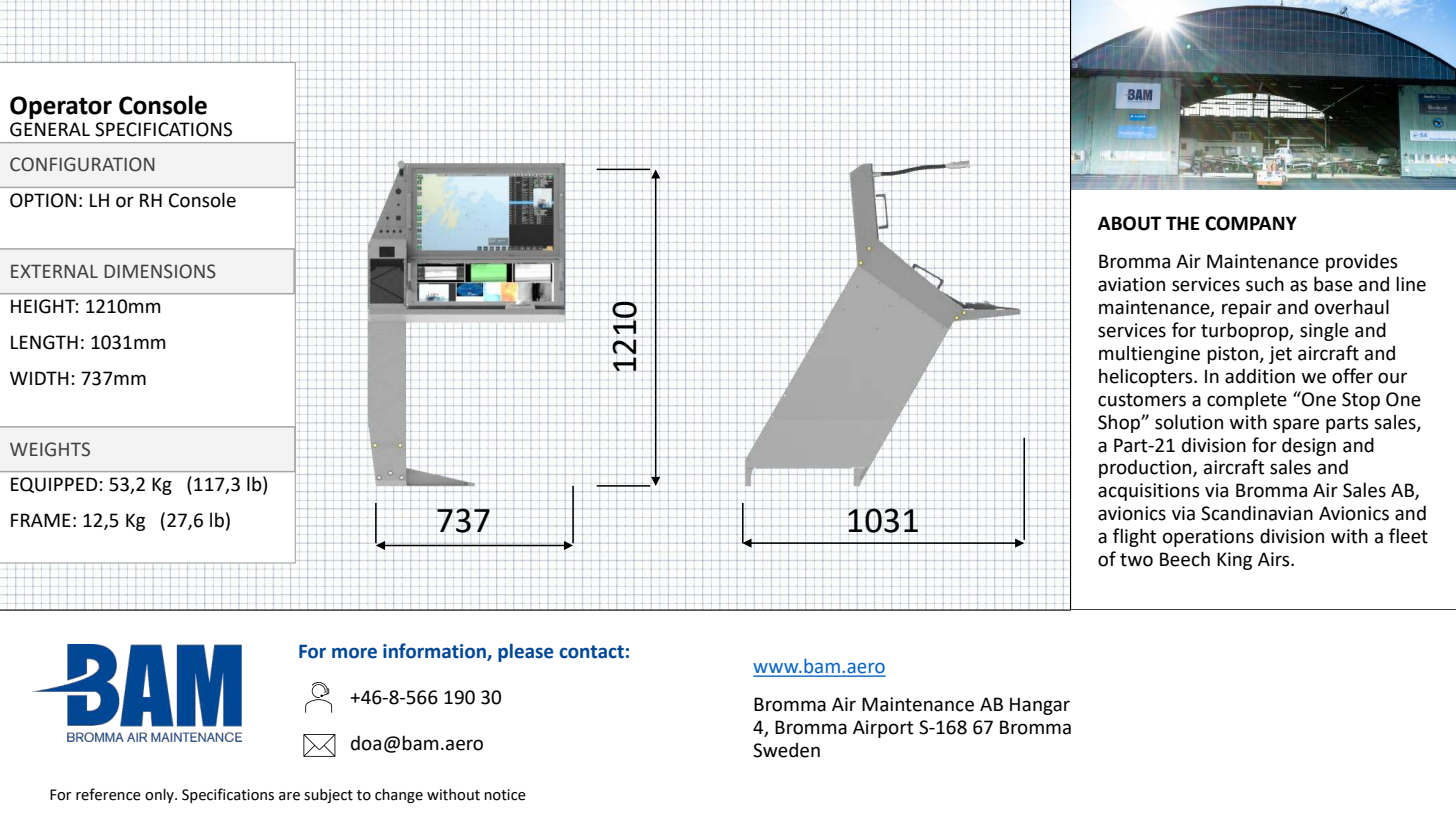 The height and width of the screenshot is (819, 1456). Describe the element at coordinates (1257, 513) in the screenshot. I see `Scandinavian` at that location.
